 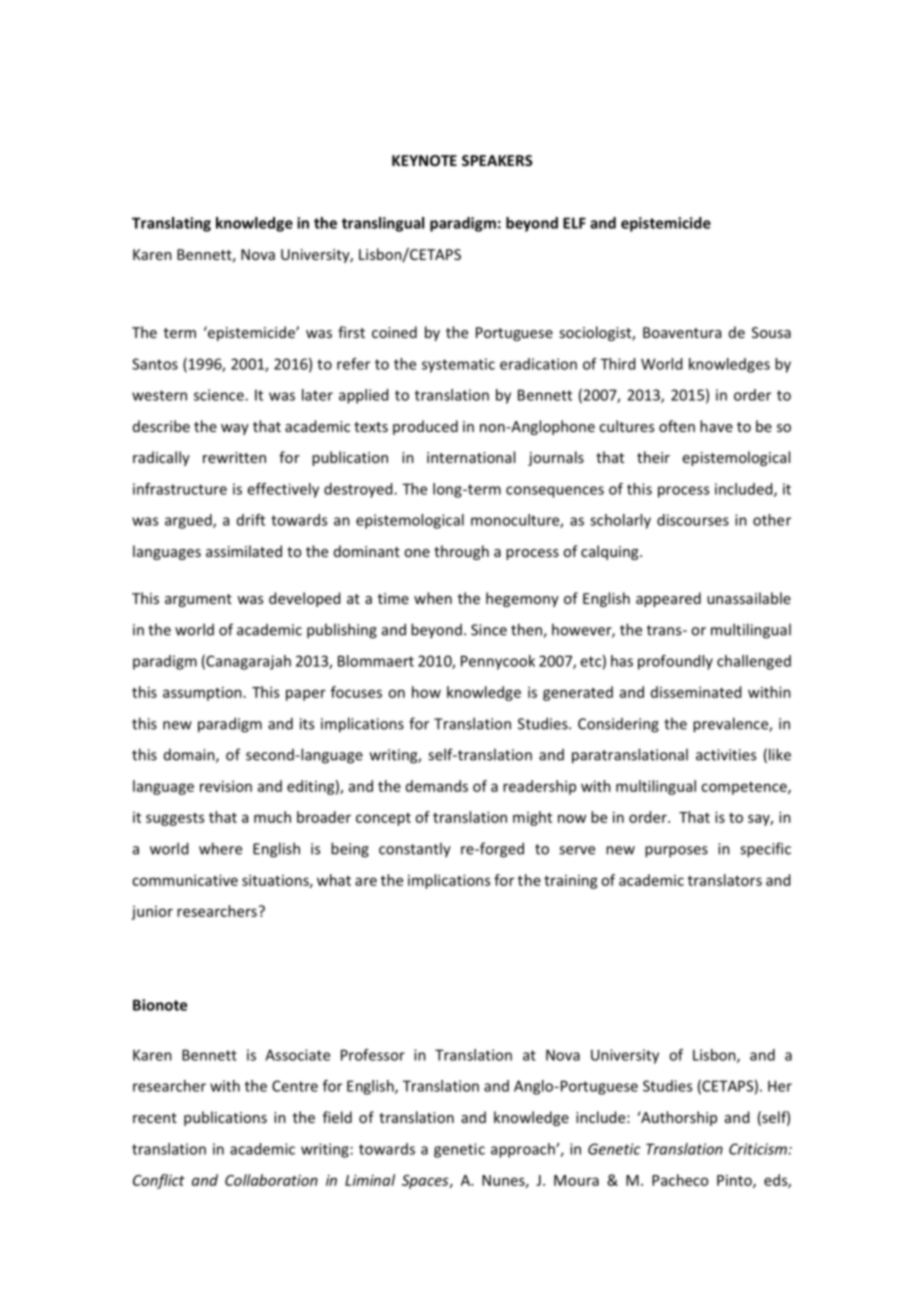 I want to click on drift, so click(x=251, y=520).
